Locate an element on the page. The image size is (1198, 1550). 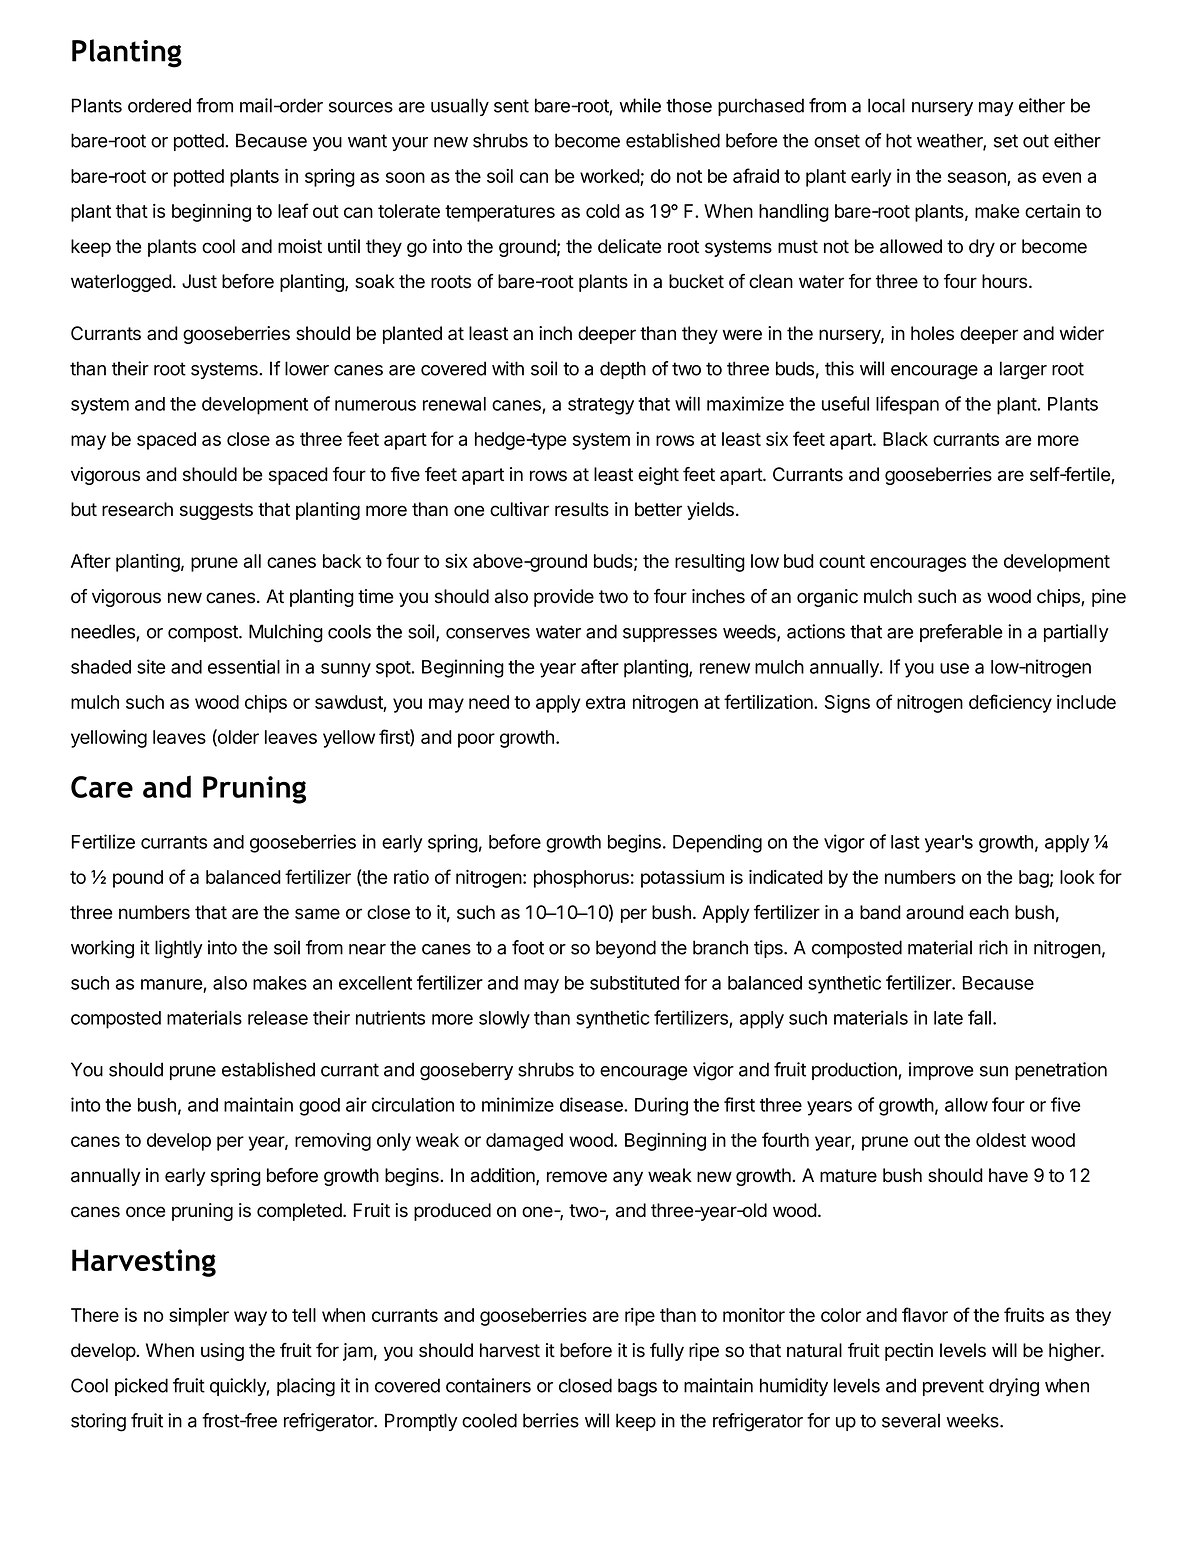
provide is located at coordinates (564, 598).
